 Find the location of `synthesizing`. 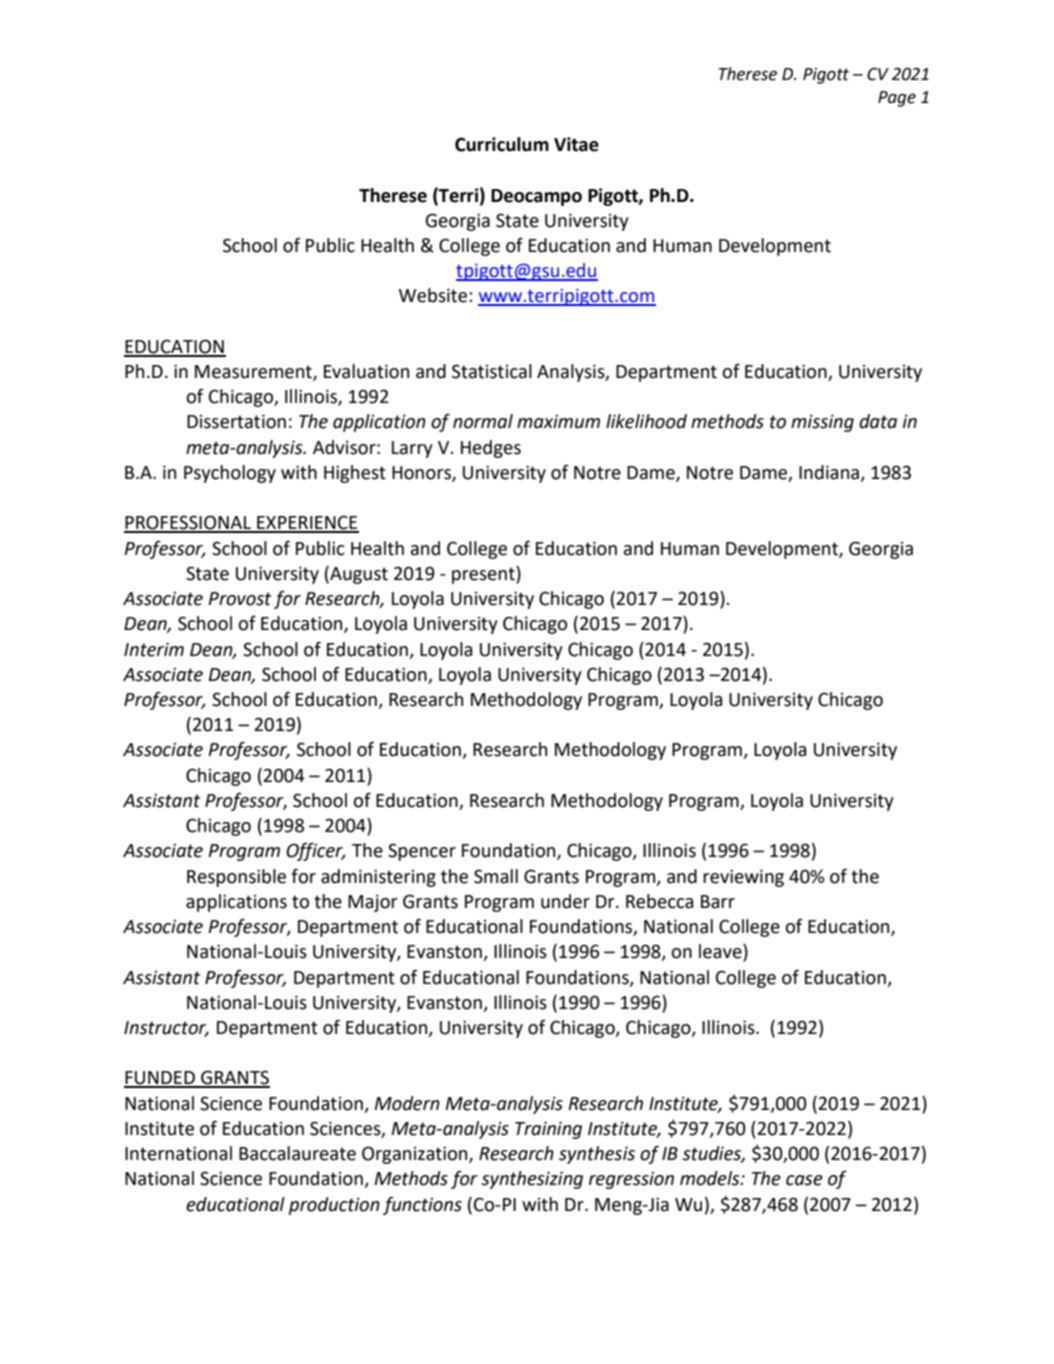

synthesizing is located at coordinates (532, 1180).
